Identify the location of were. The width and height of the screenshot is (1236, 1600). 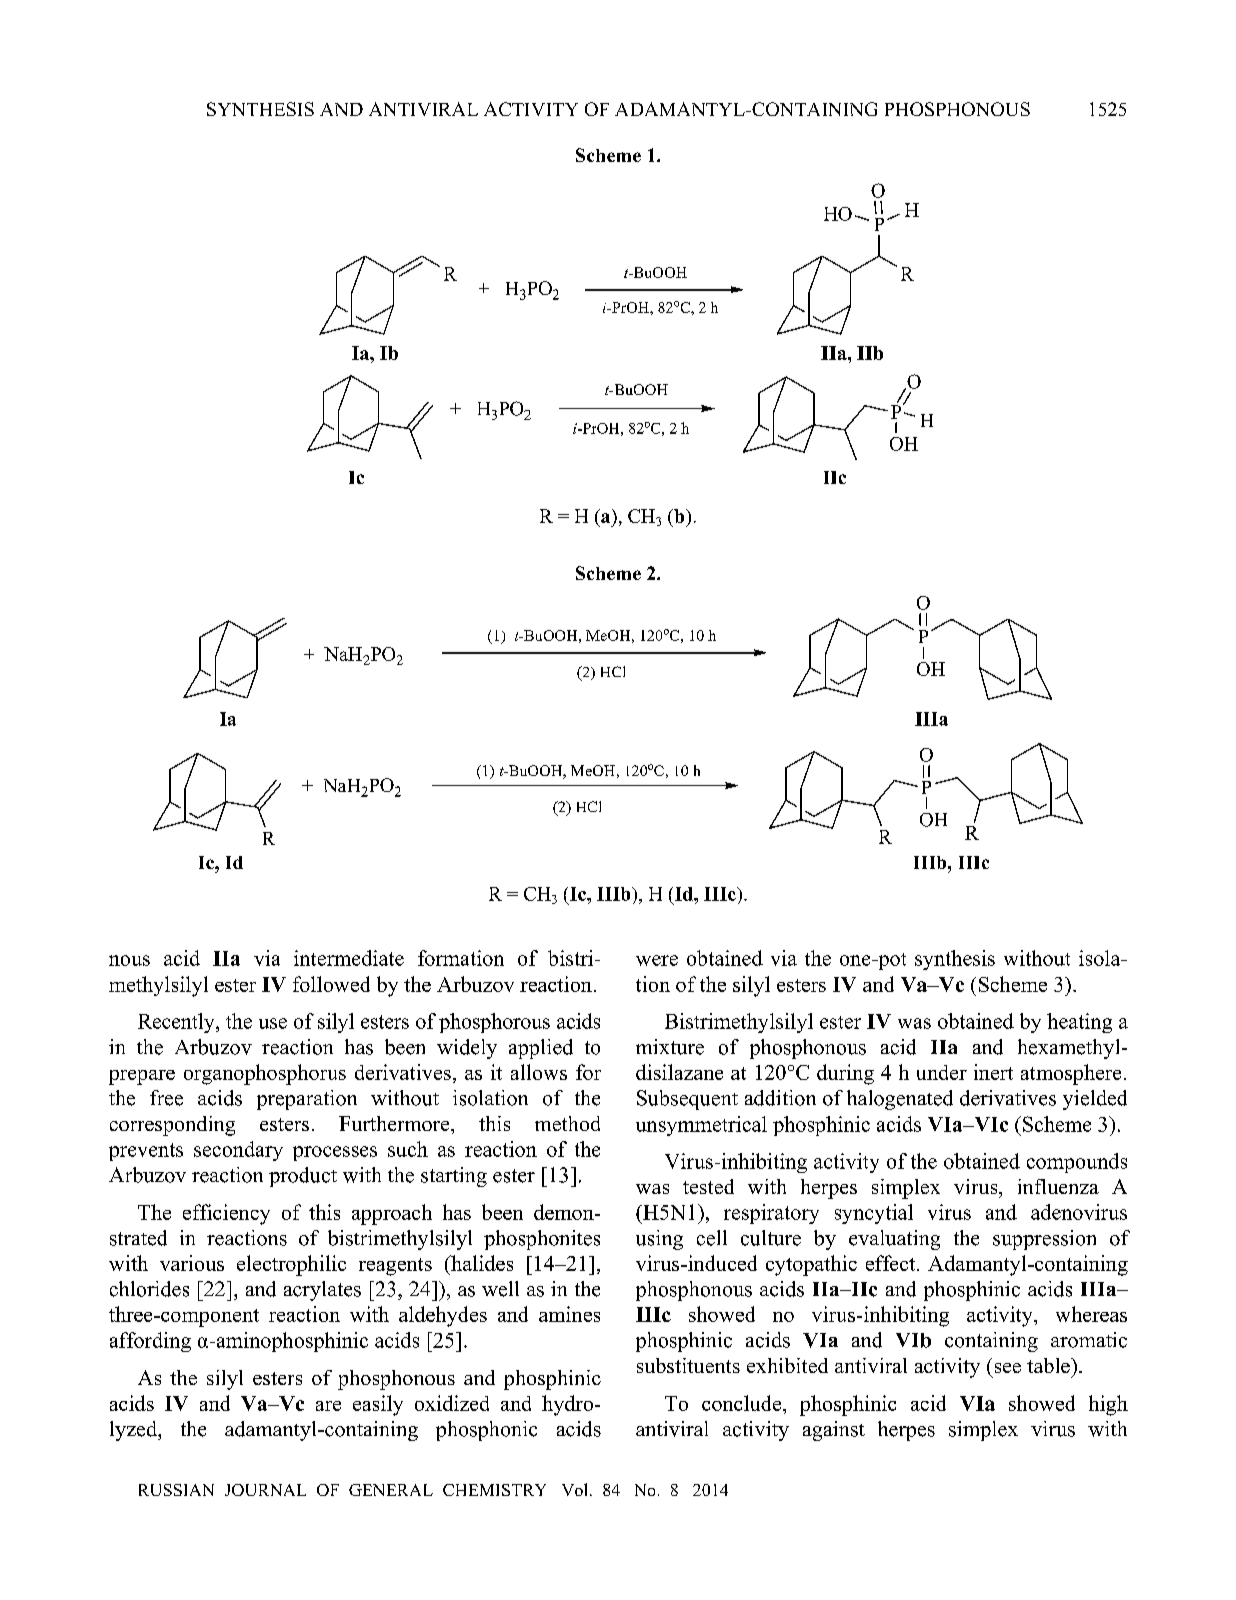
(657, 960).
